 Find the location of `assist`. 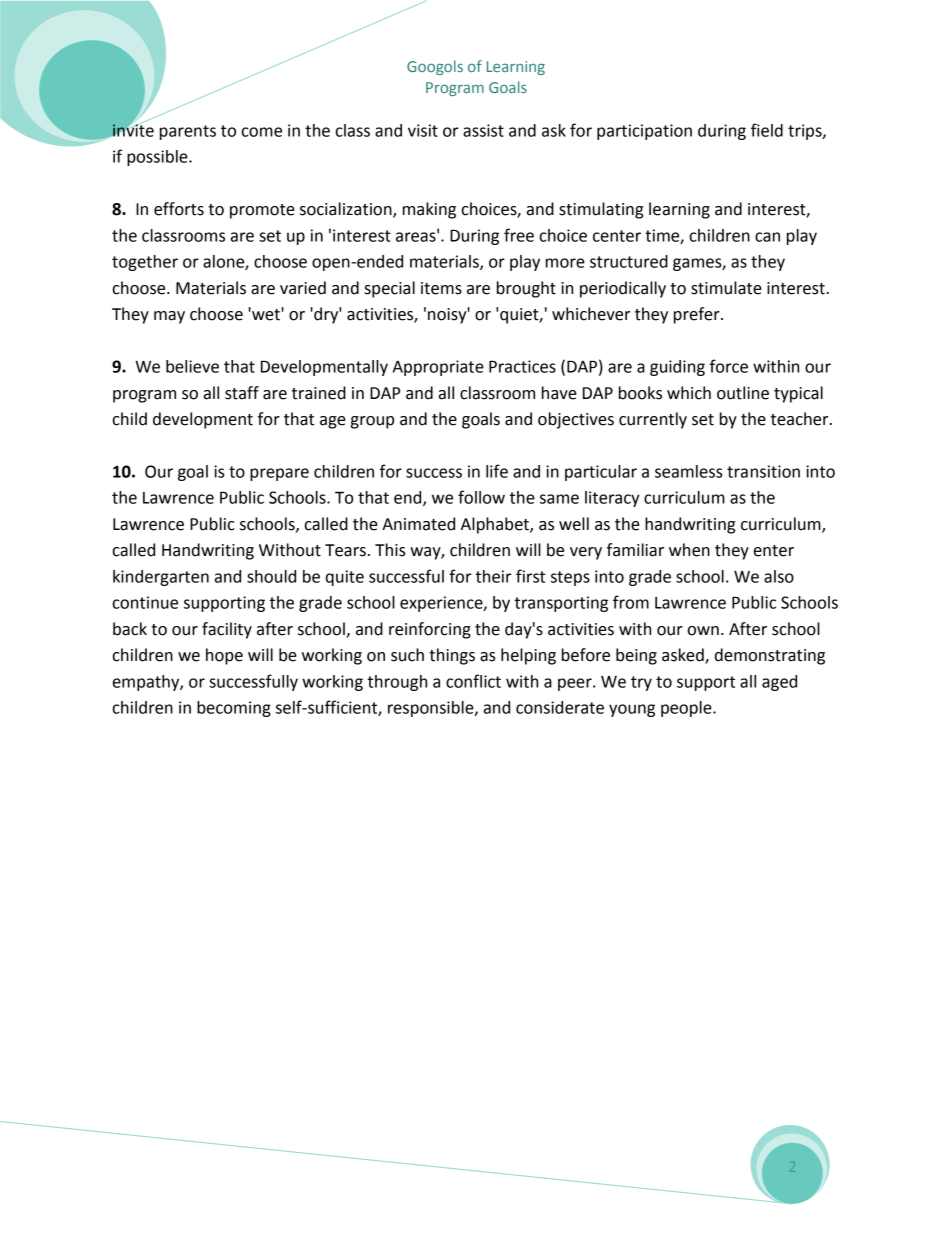

assist is located at coordinates (483, 130).
